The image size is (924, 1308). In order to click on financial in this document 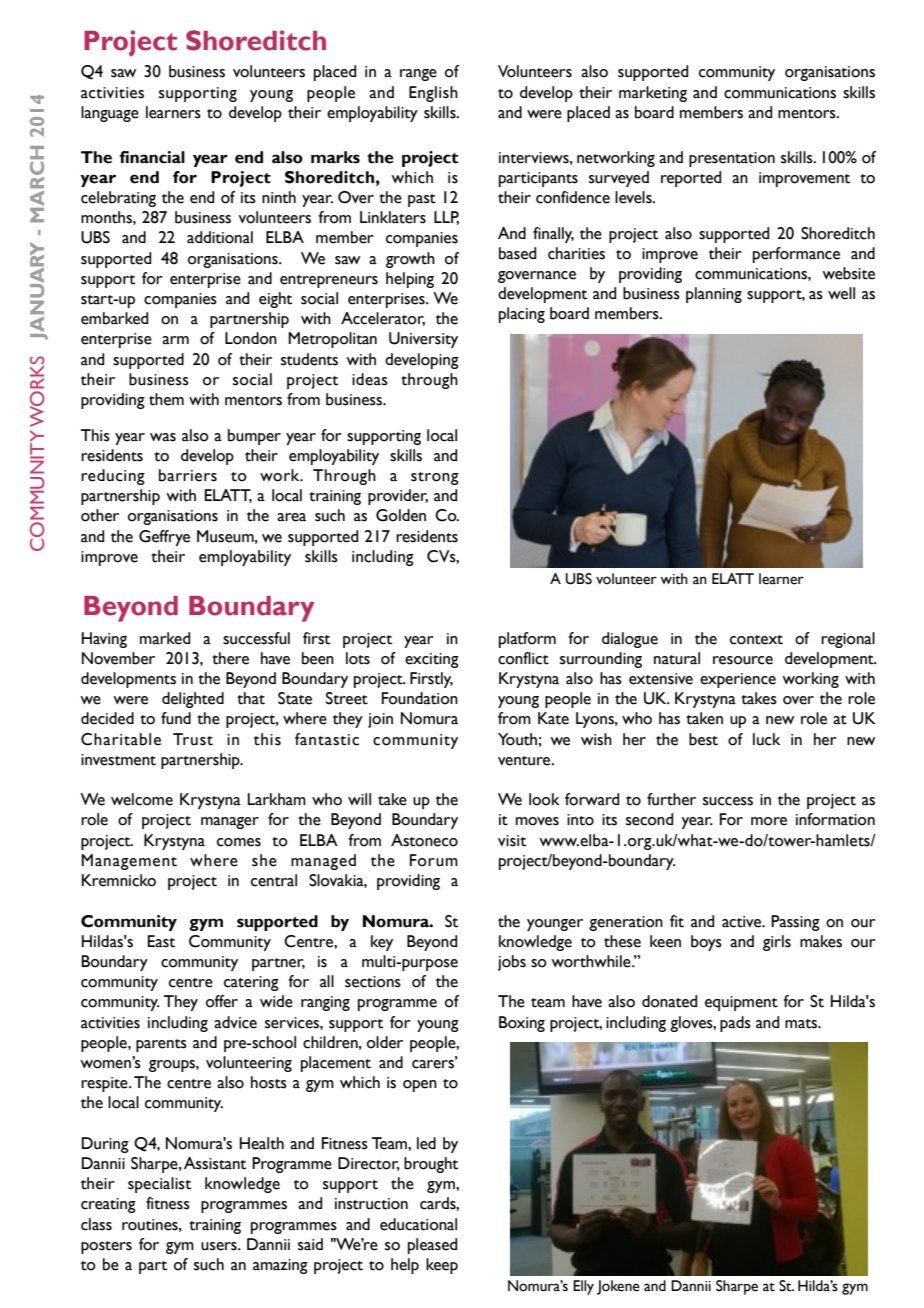, I will do `click(152, 157)`.
